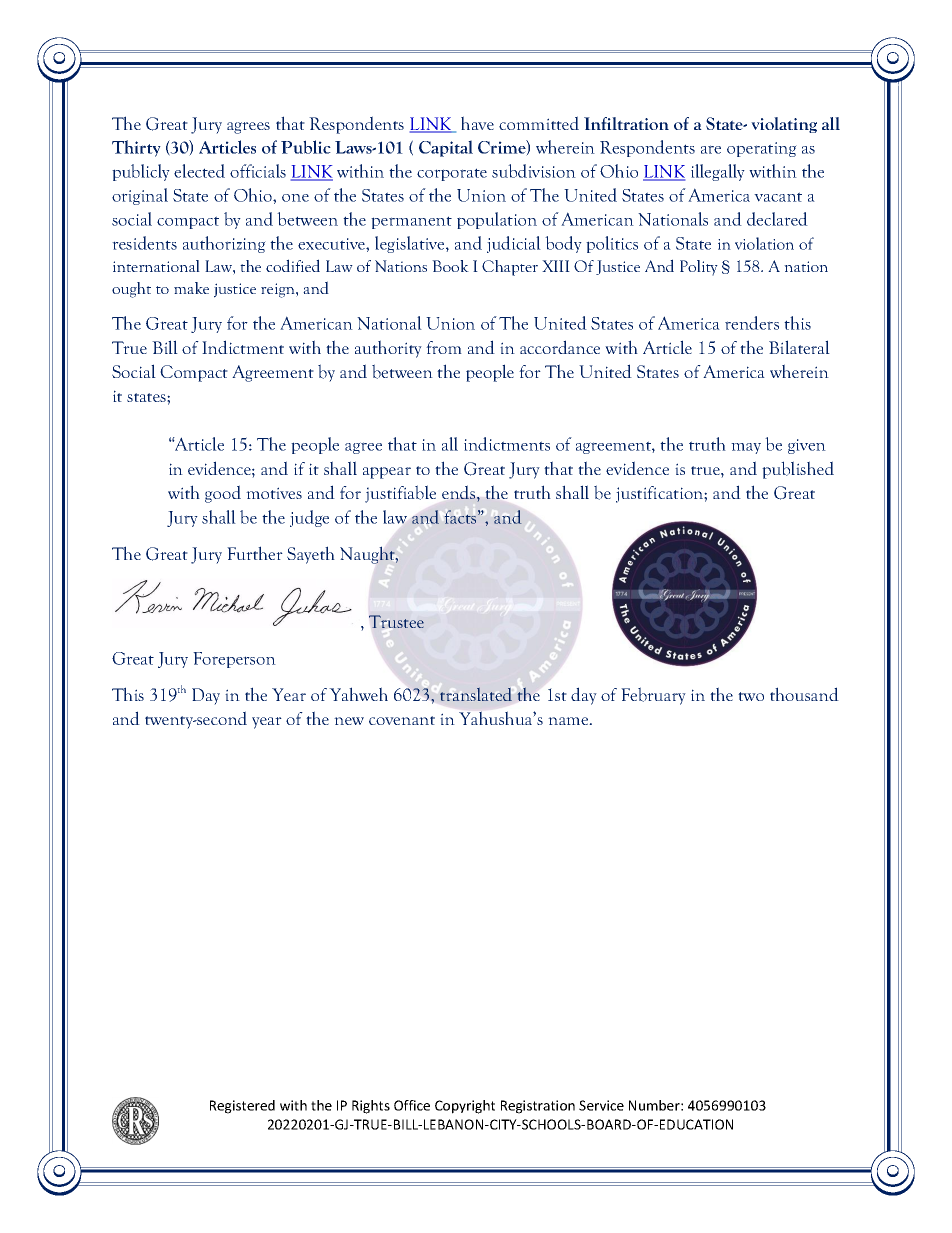 The height and width of the screenshot is (1233, 952). Describe the element at coordinates (402, 720) in the screenshot. I see `covenant` at that location.
